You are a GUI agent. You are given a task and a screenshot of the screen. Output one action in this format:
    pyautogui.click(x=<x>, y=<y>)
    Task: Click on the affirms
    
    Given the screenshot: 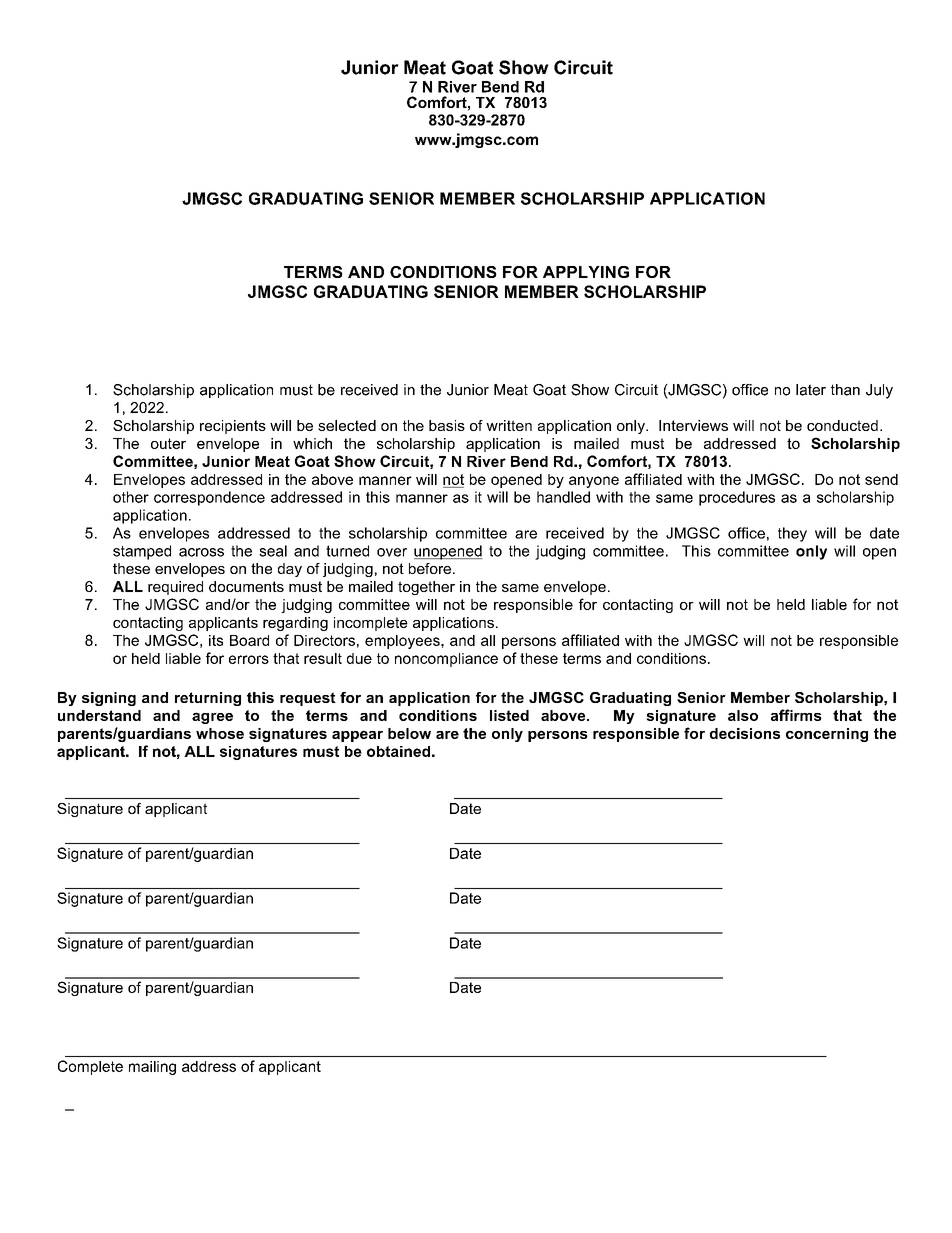 What is the action you would take?
    pyautogui.click(x=796, y=715)
